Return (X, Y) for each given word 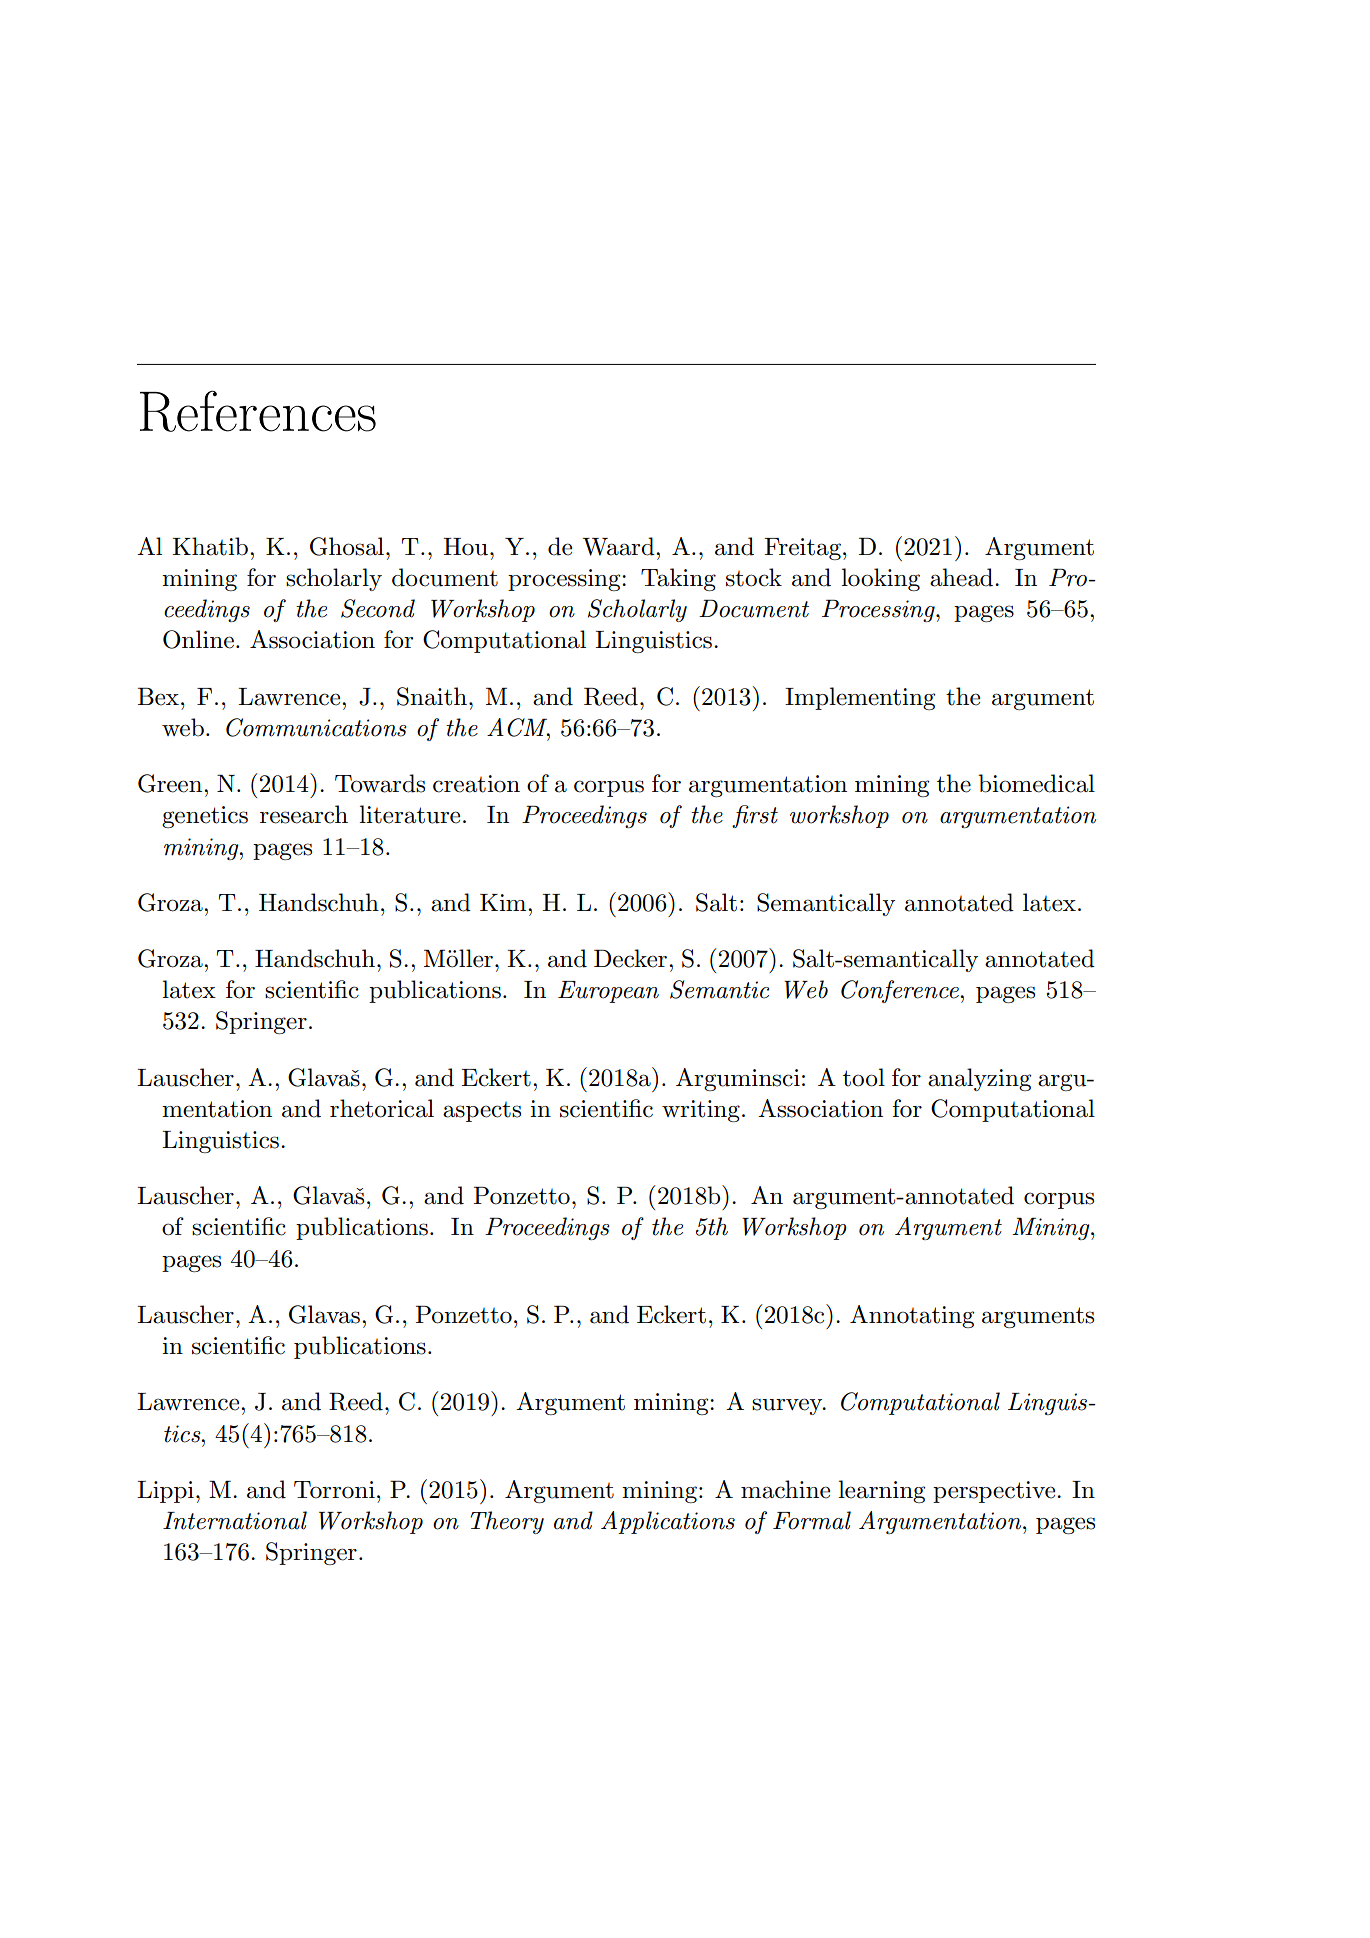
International (235, 1520)
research (304, 814)
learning (882, 1491)
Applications (668, 1522)
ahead (963, 577)
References (258, 411)
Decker (630, 958)
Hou (465, 547)
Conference (901, 991)
